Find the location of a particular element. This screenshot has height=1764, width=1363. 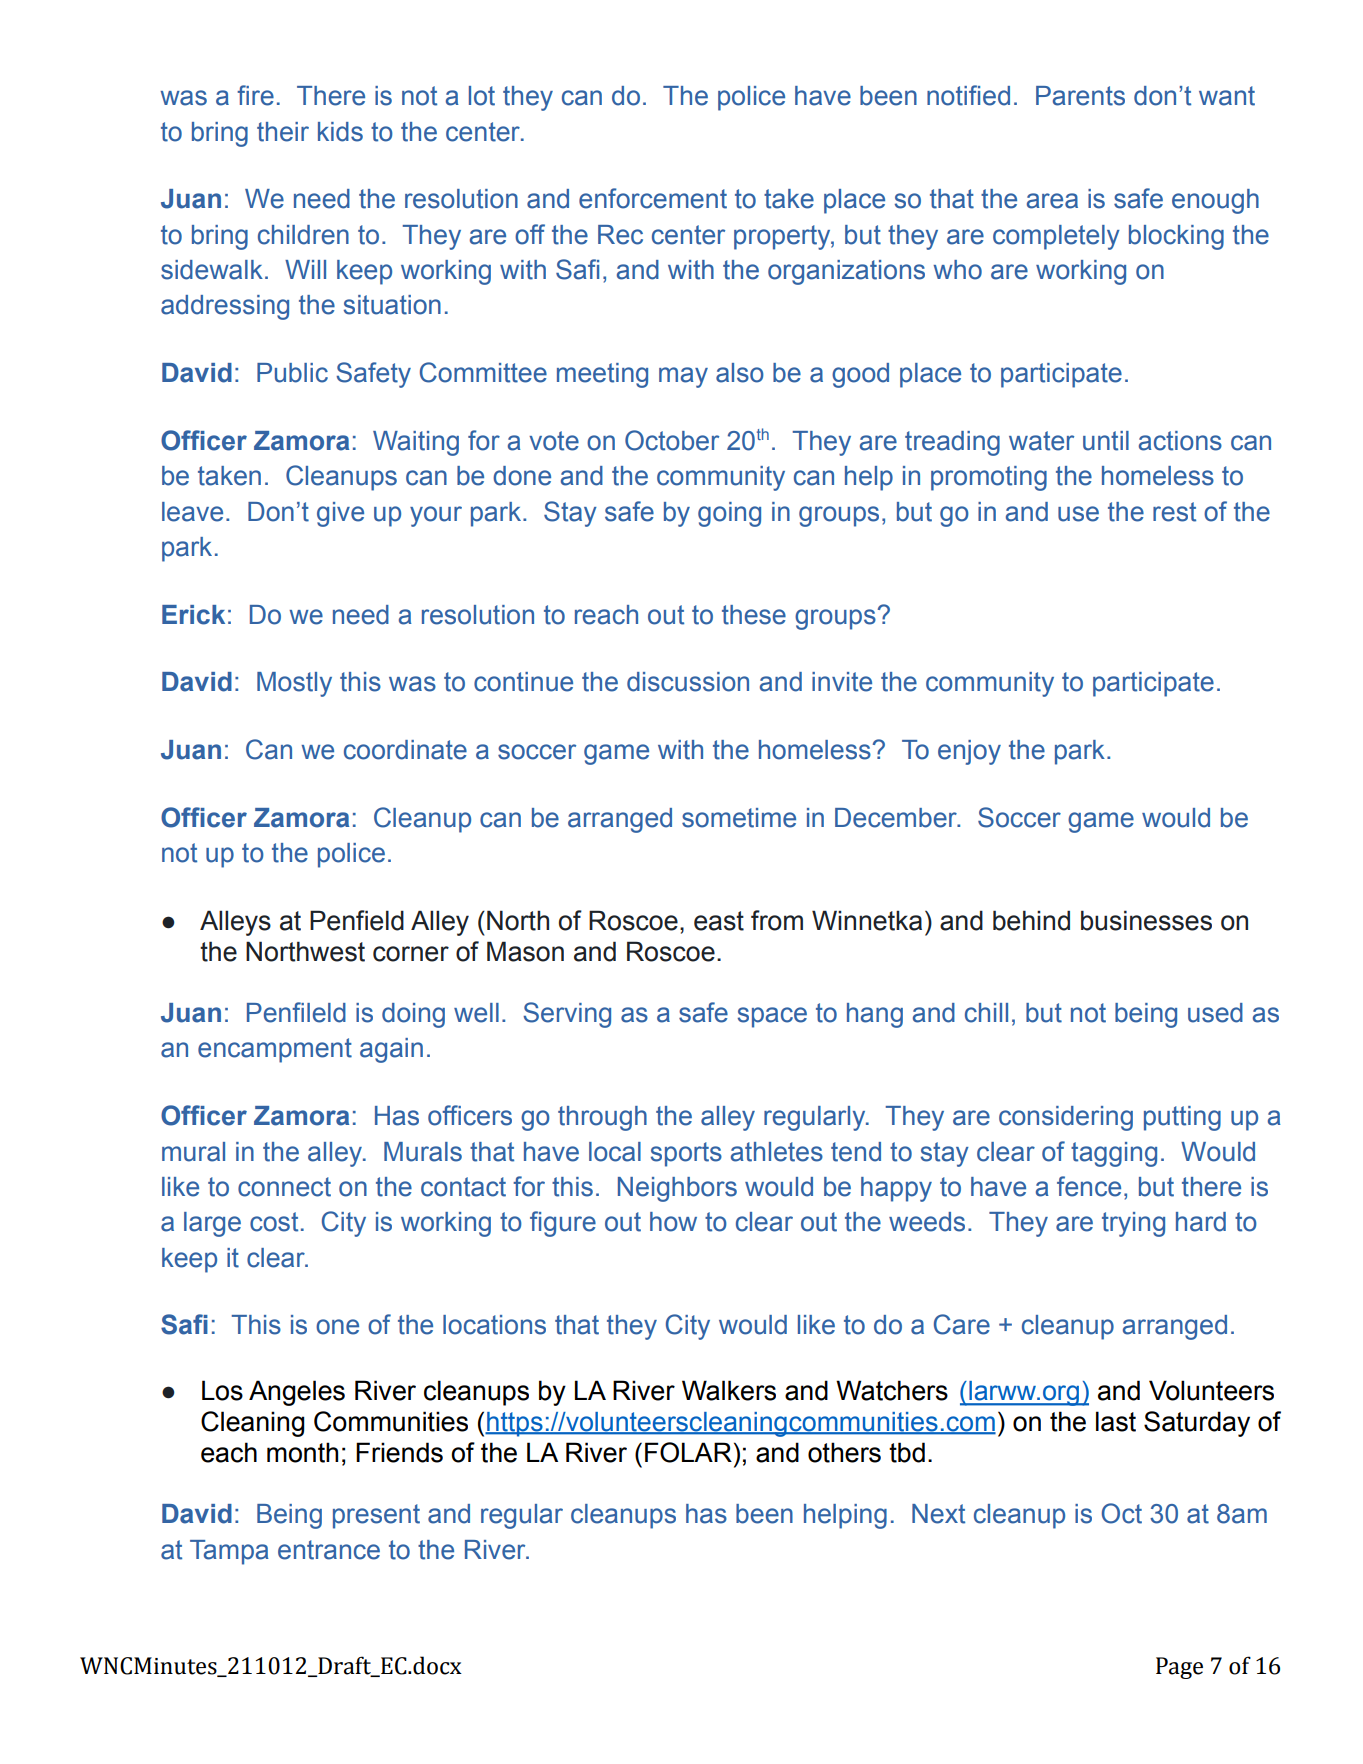

enforcement is located at coordinates (653, 198).
